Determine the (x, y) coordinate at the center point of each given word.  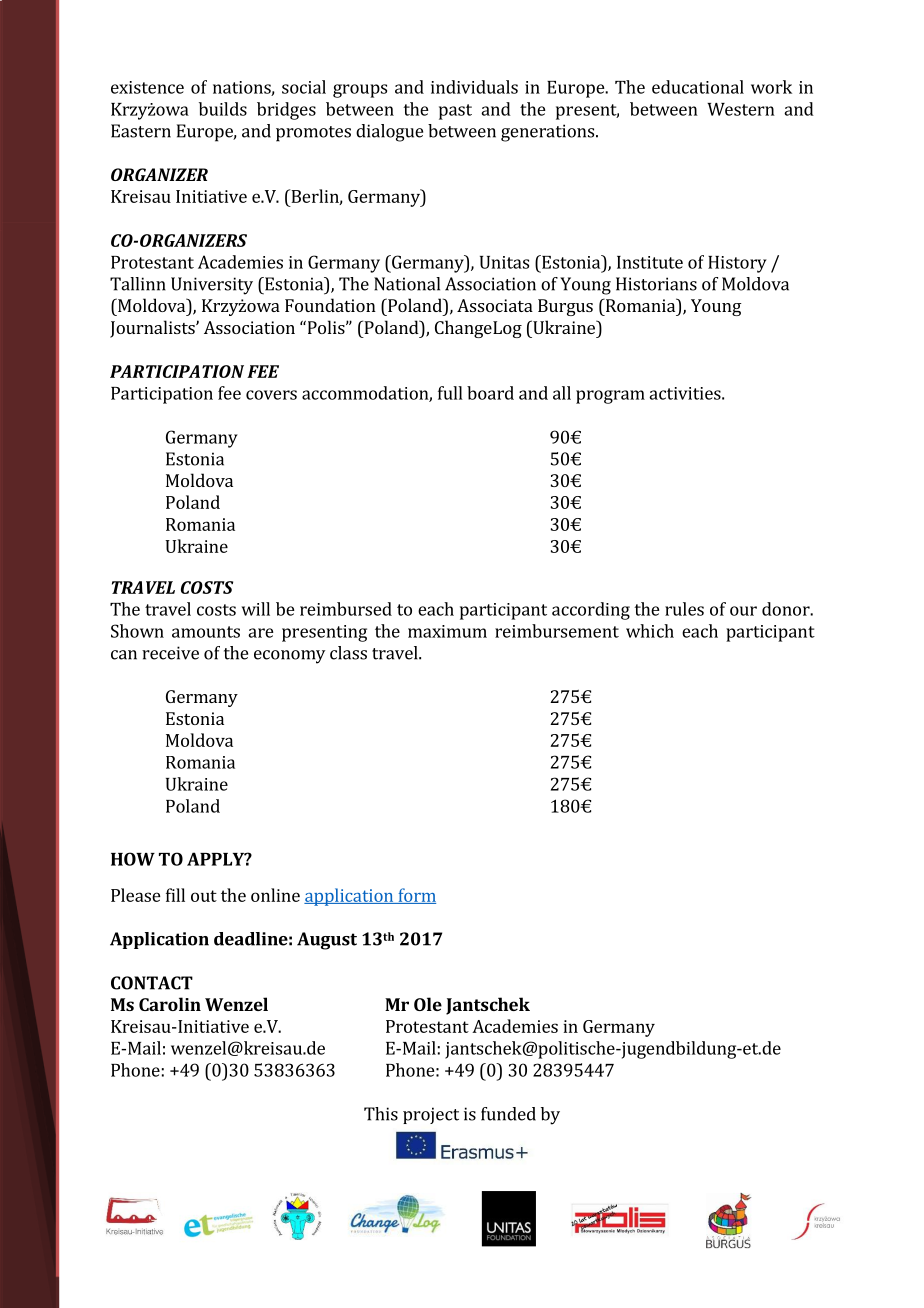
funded (508, 1114)
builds (223, 109)
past (455, 112)
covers (271, 395)
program (610, 397)
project (431, 1115)
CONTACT (152, 983)
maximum (447, 631)
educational (698, 87)
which (650, 631)
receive (170, 653)
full (450, 393)
